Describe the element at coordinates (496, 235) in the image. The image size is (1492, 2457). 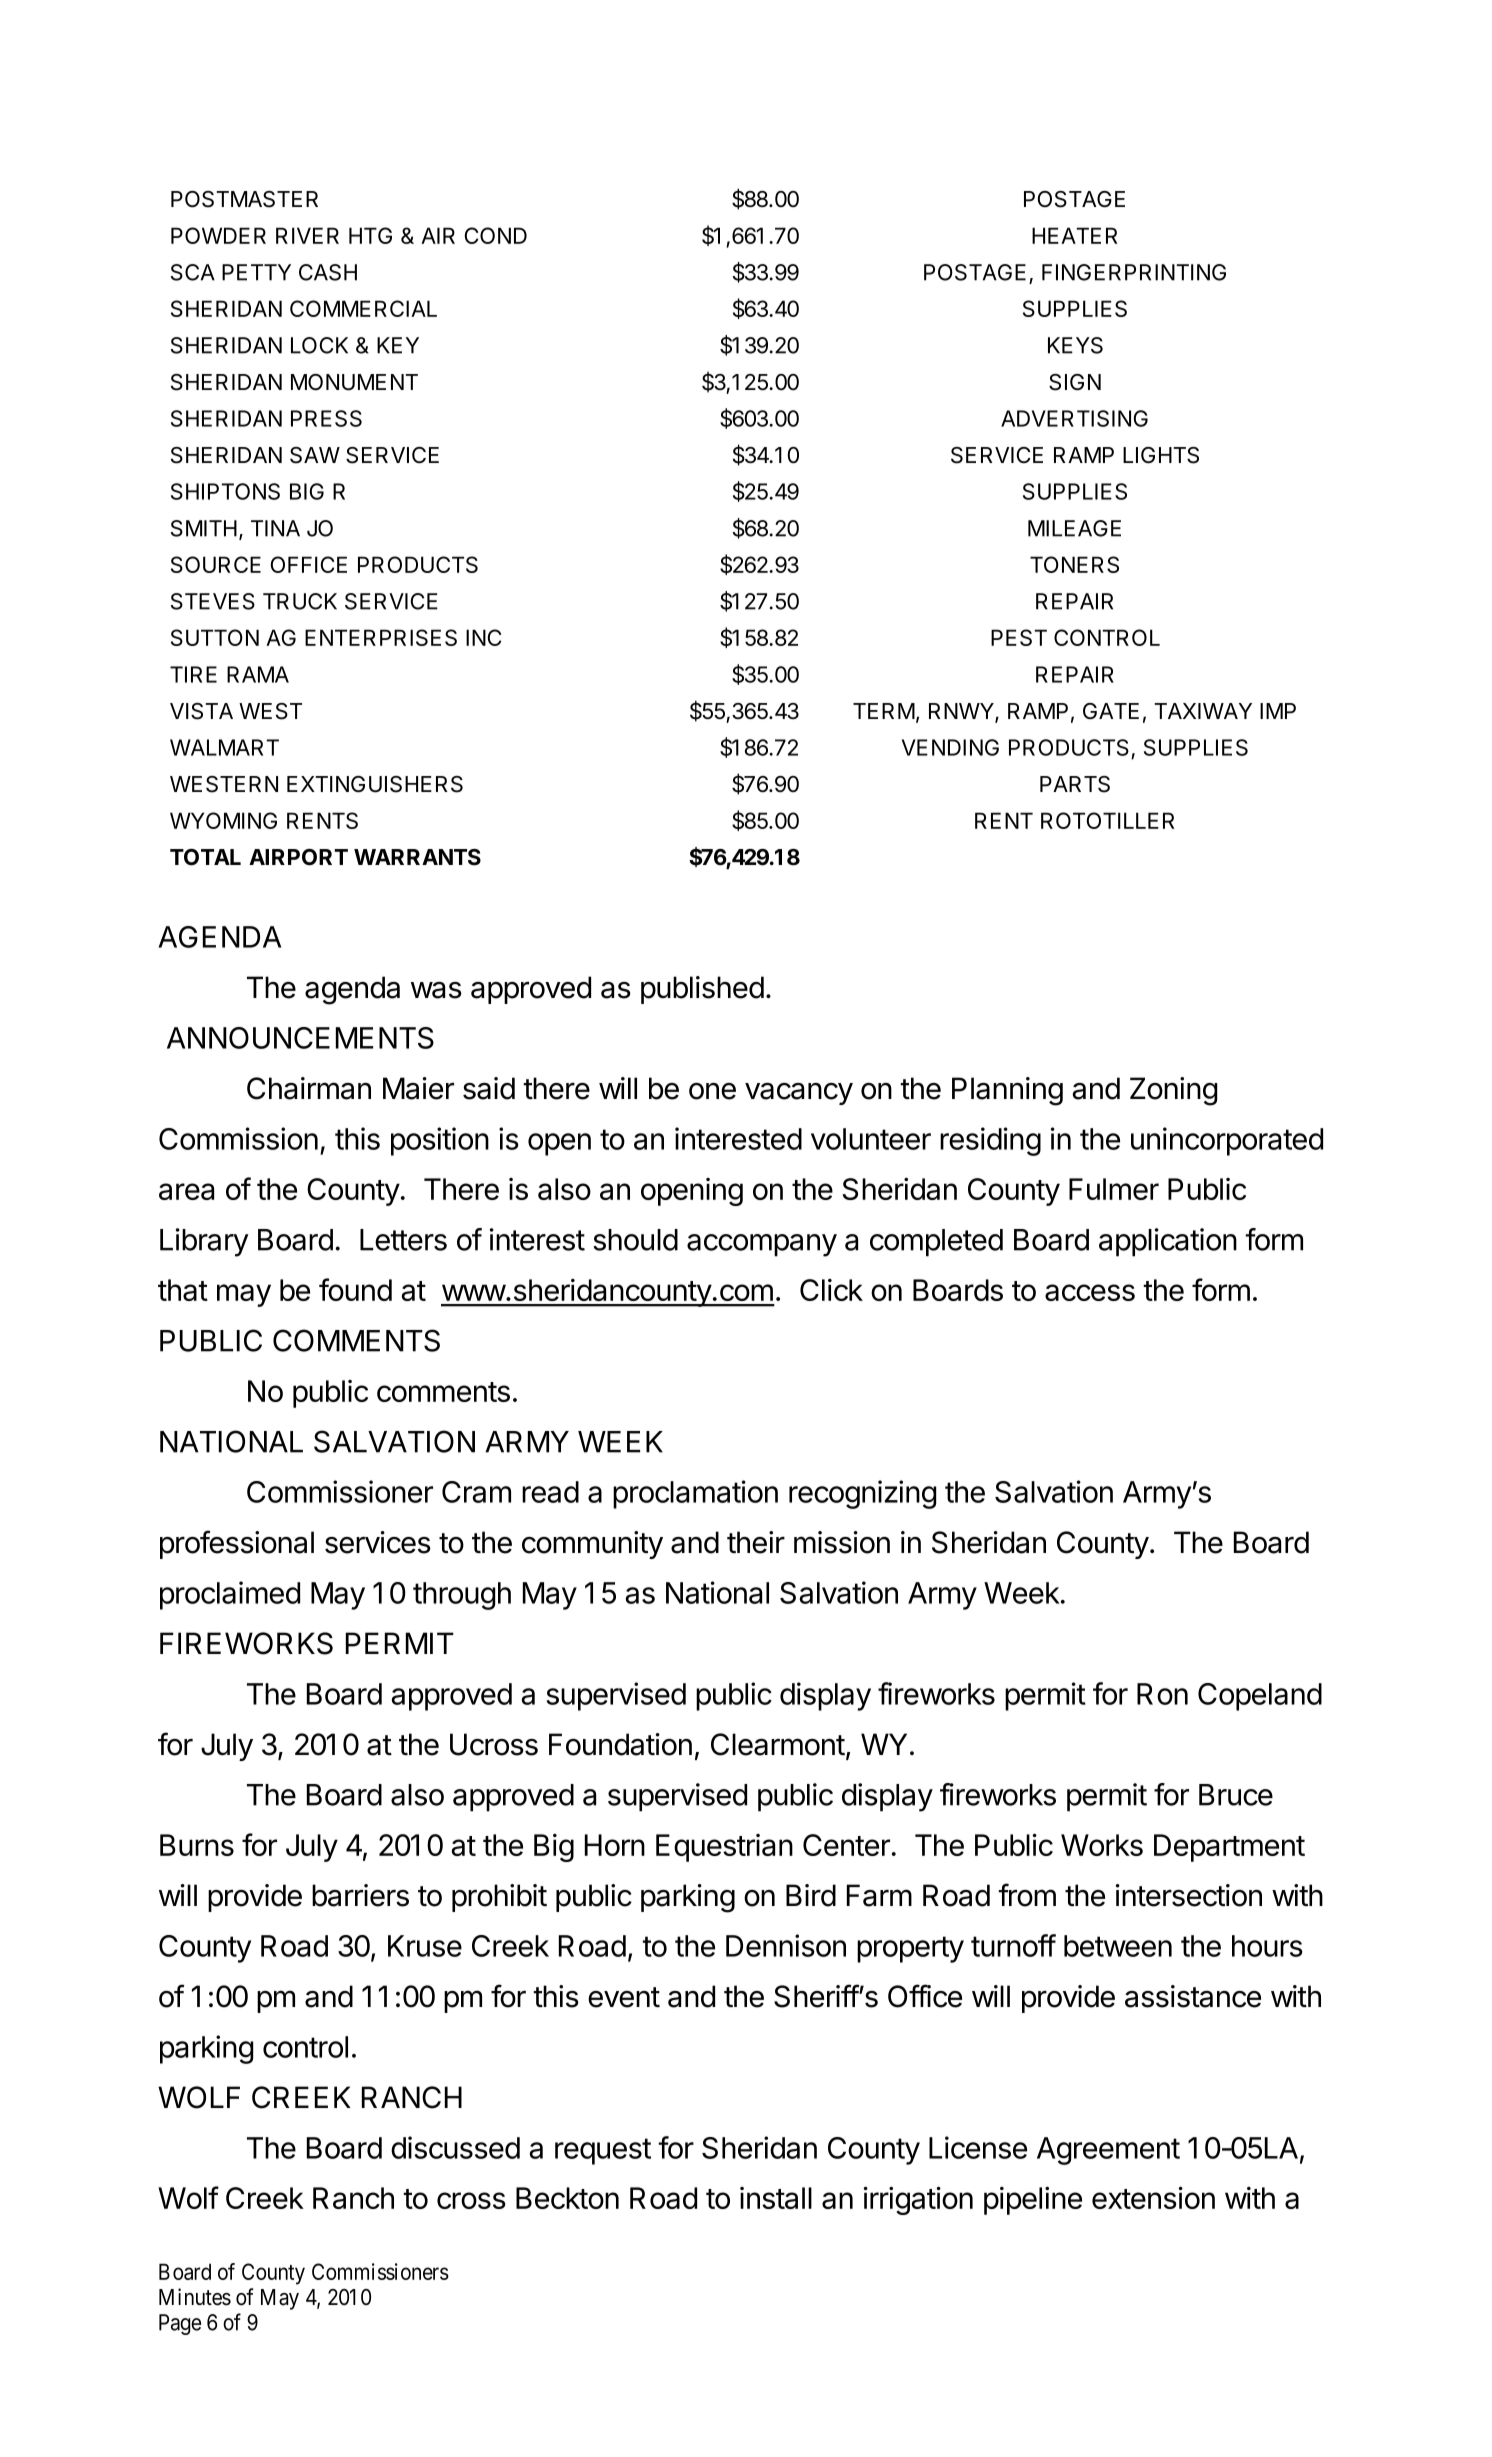
I see `COND` at that location.
